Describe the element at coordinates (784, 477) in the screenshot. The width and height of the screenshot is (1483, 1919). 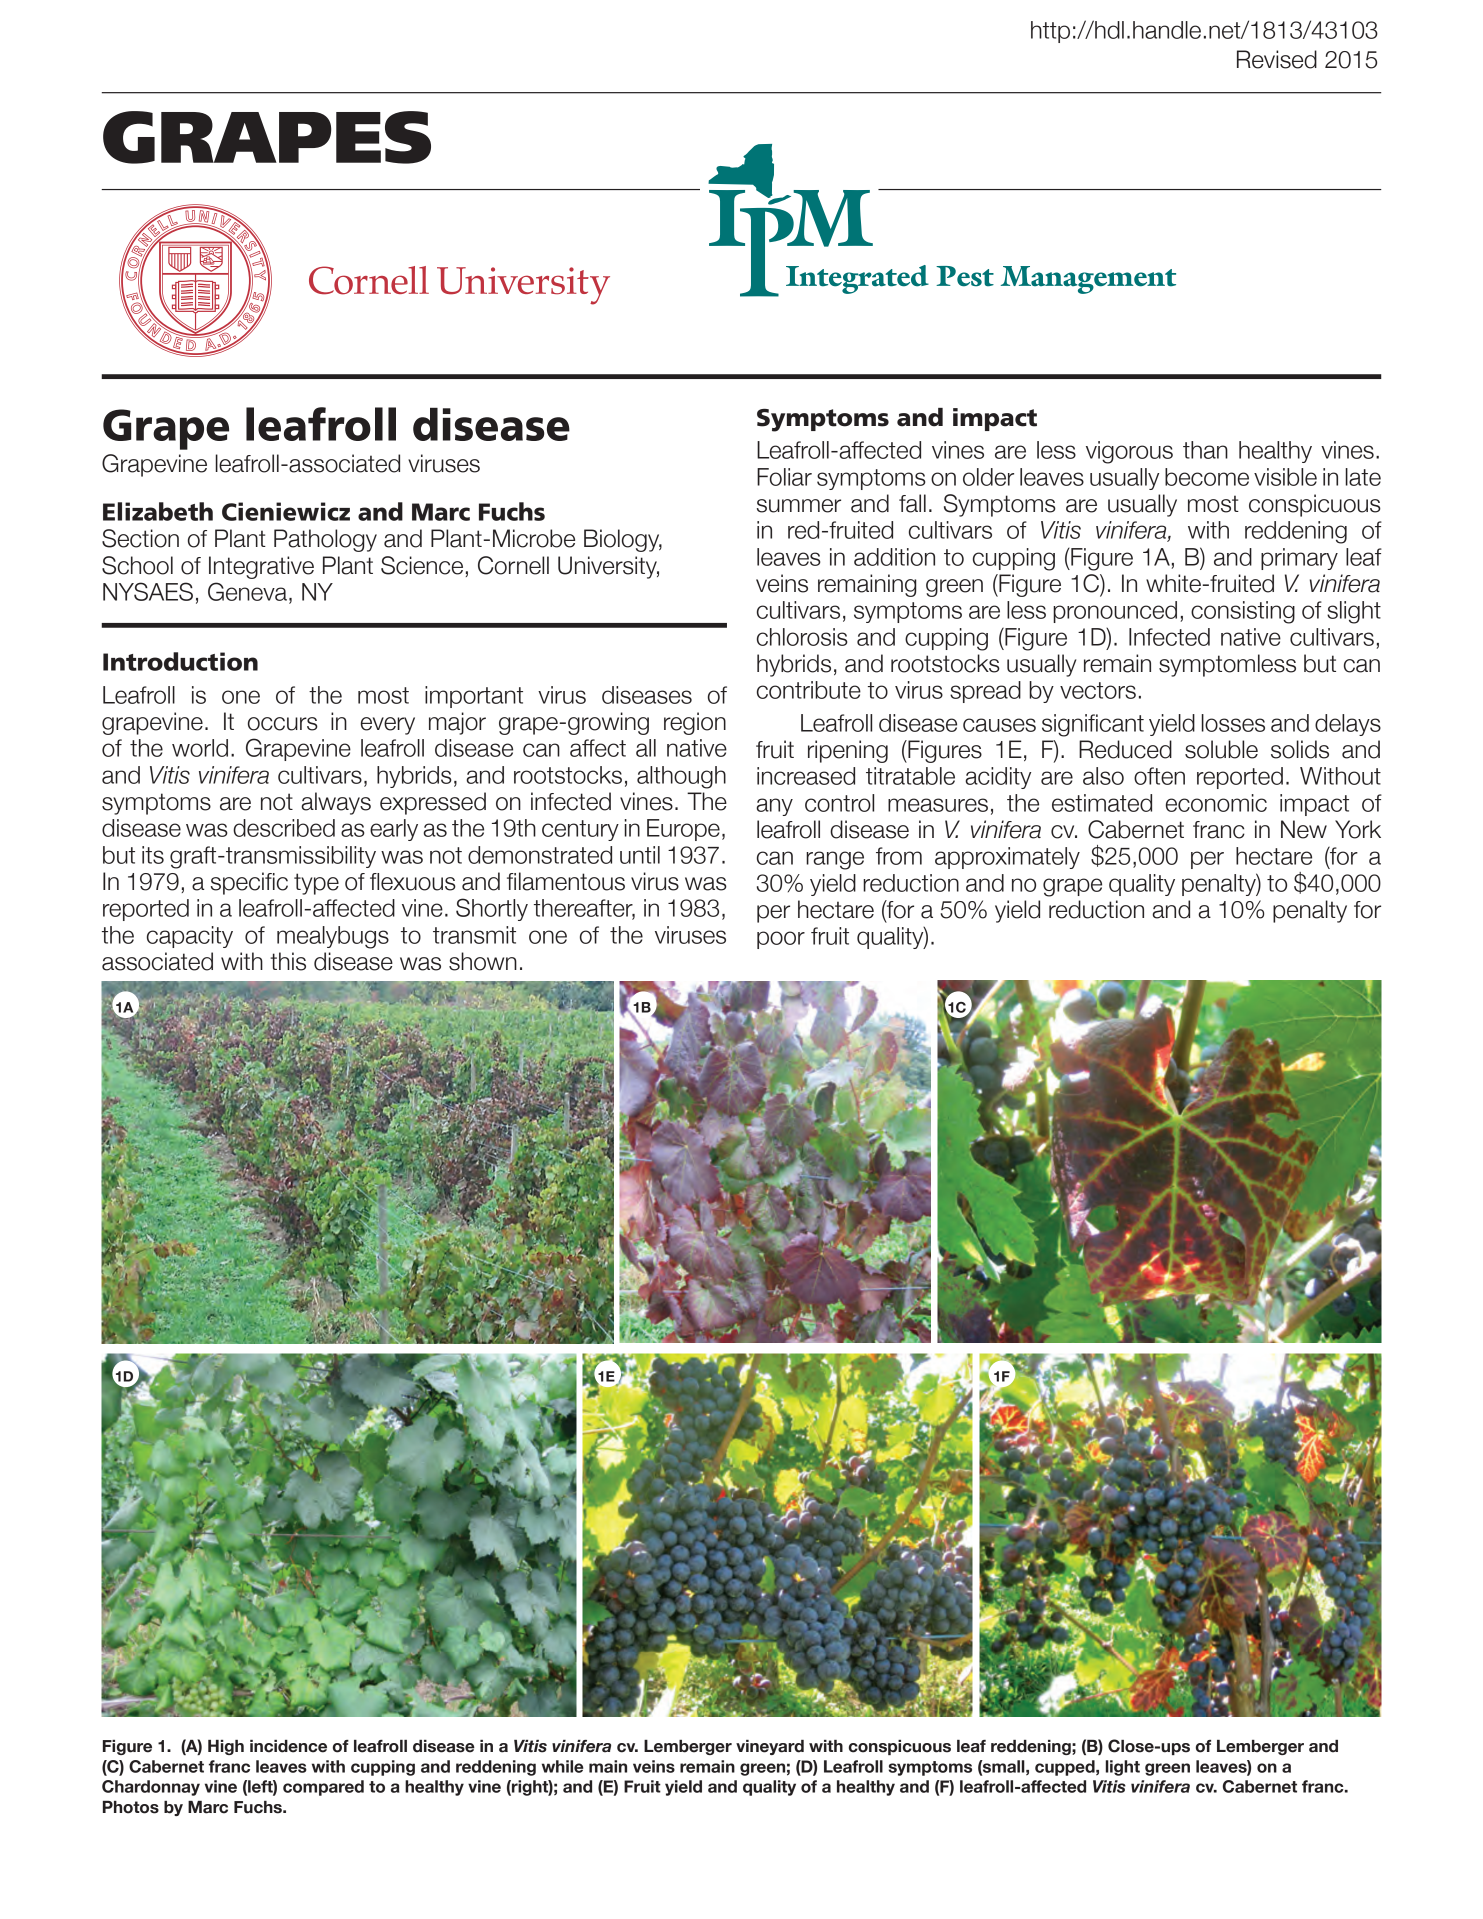
I see `Foliar` at that location.
